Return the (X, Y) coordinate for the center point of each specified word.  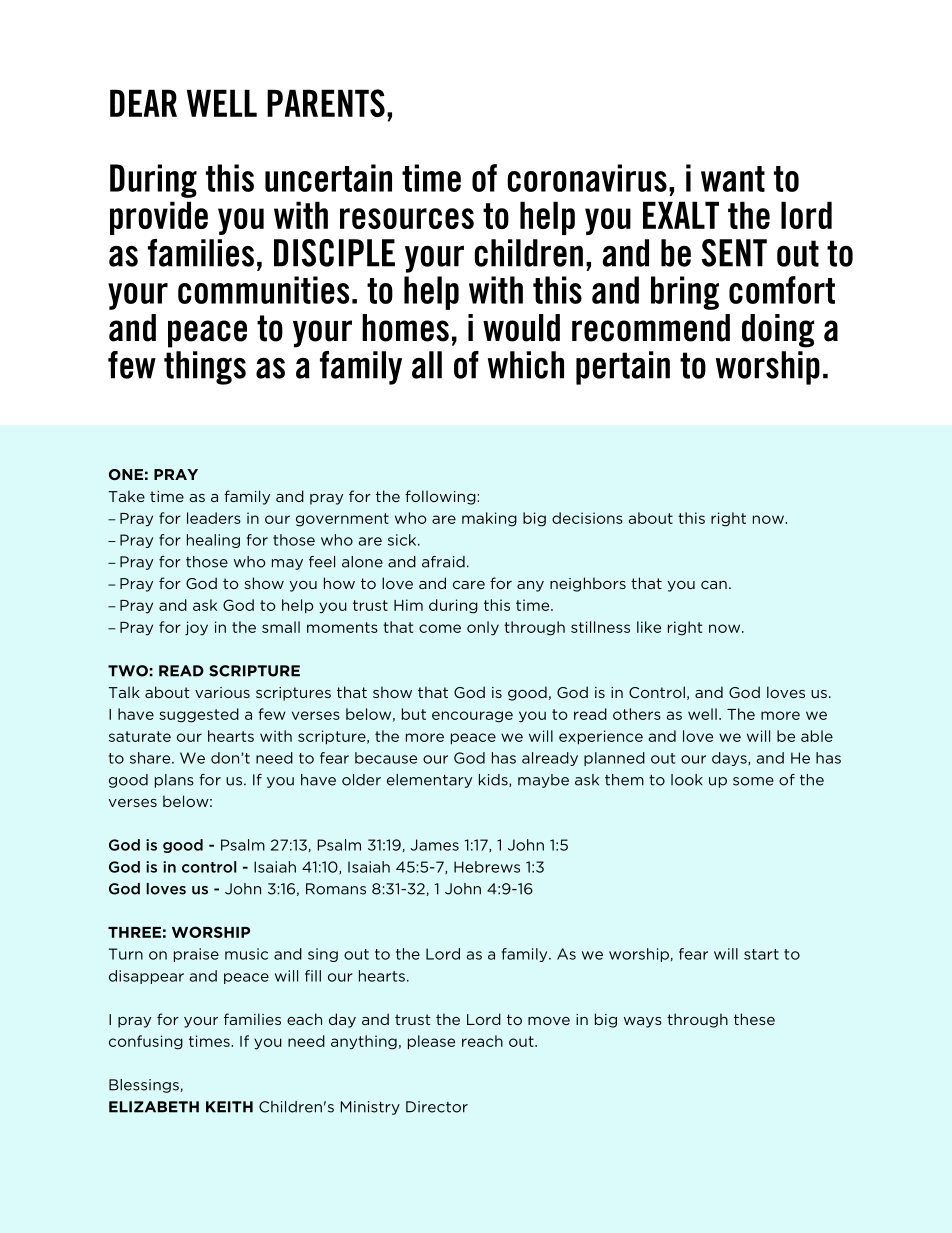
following (441, 497)
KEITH (229, 1107)
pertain (623, 368)
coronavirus (587, 178)
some (753, 781)
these (754, 1019)
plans (174, 781)
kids (494, 780)
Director (437, 1107)
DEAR (143, 103)
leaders (214, 518)
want (733, 179)
